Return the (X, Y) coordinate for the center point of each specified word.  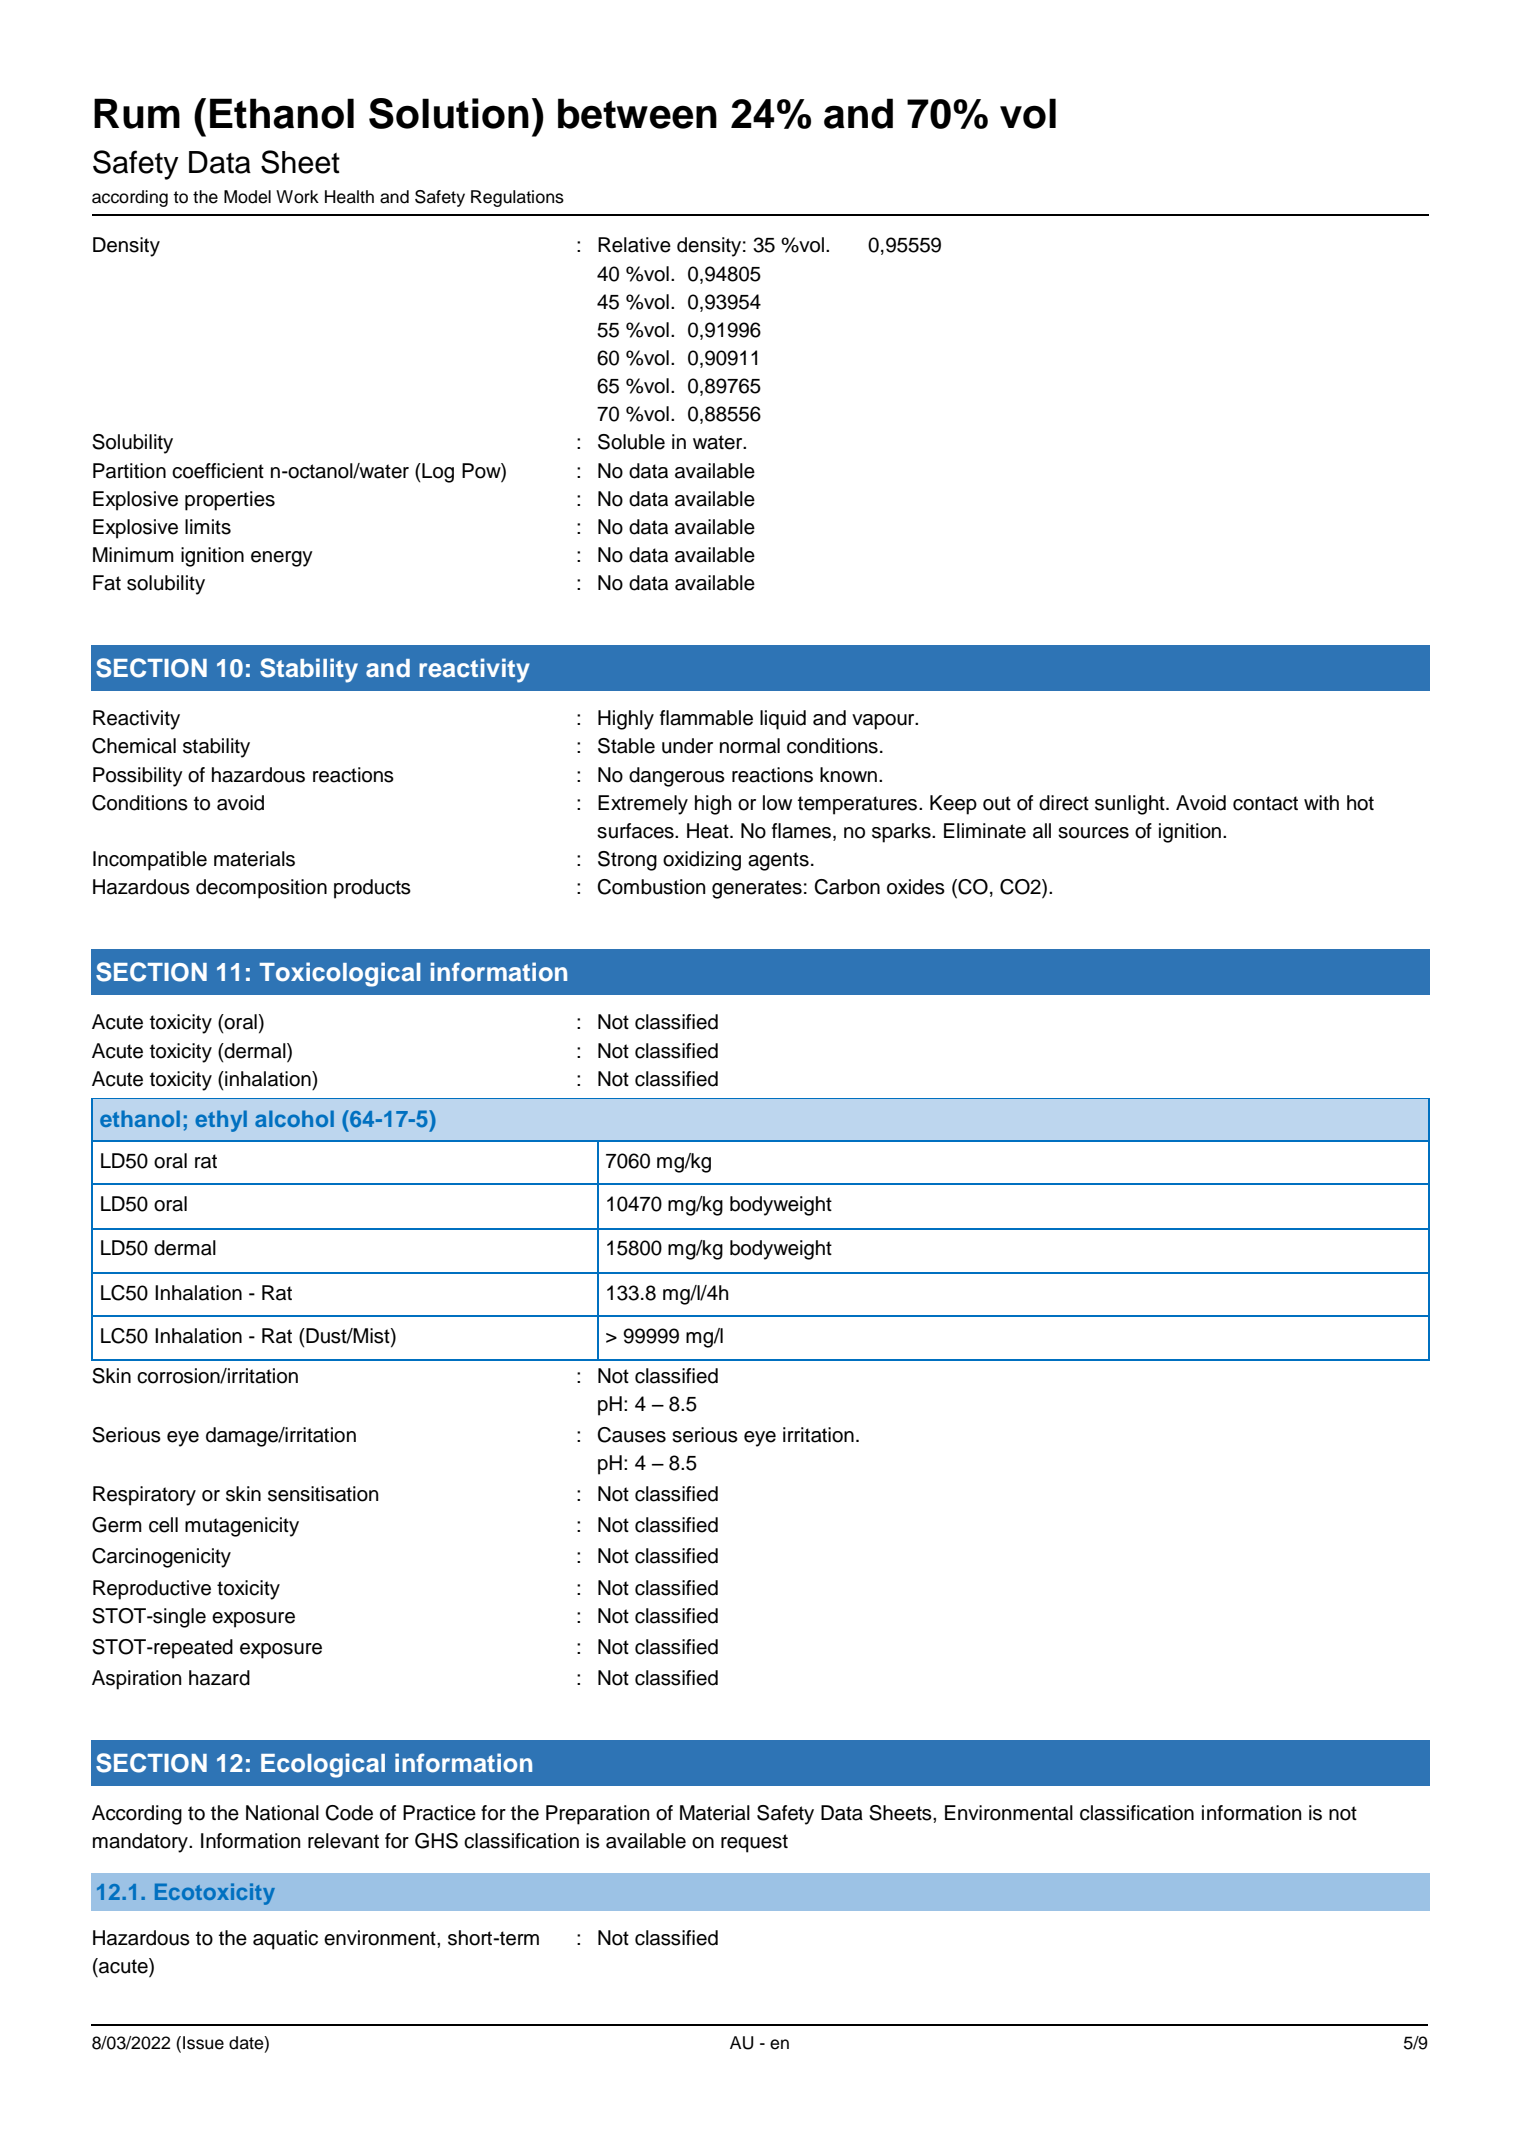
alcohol (294, 1118)
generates (757, 889)
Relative (634, 245)
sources (1093, 833)
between (637, 113)
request (754, 1843)
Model (247, 197)
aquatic (285, 1940)
